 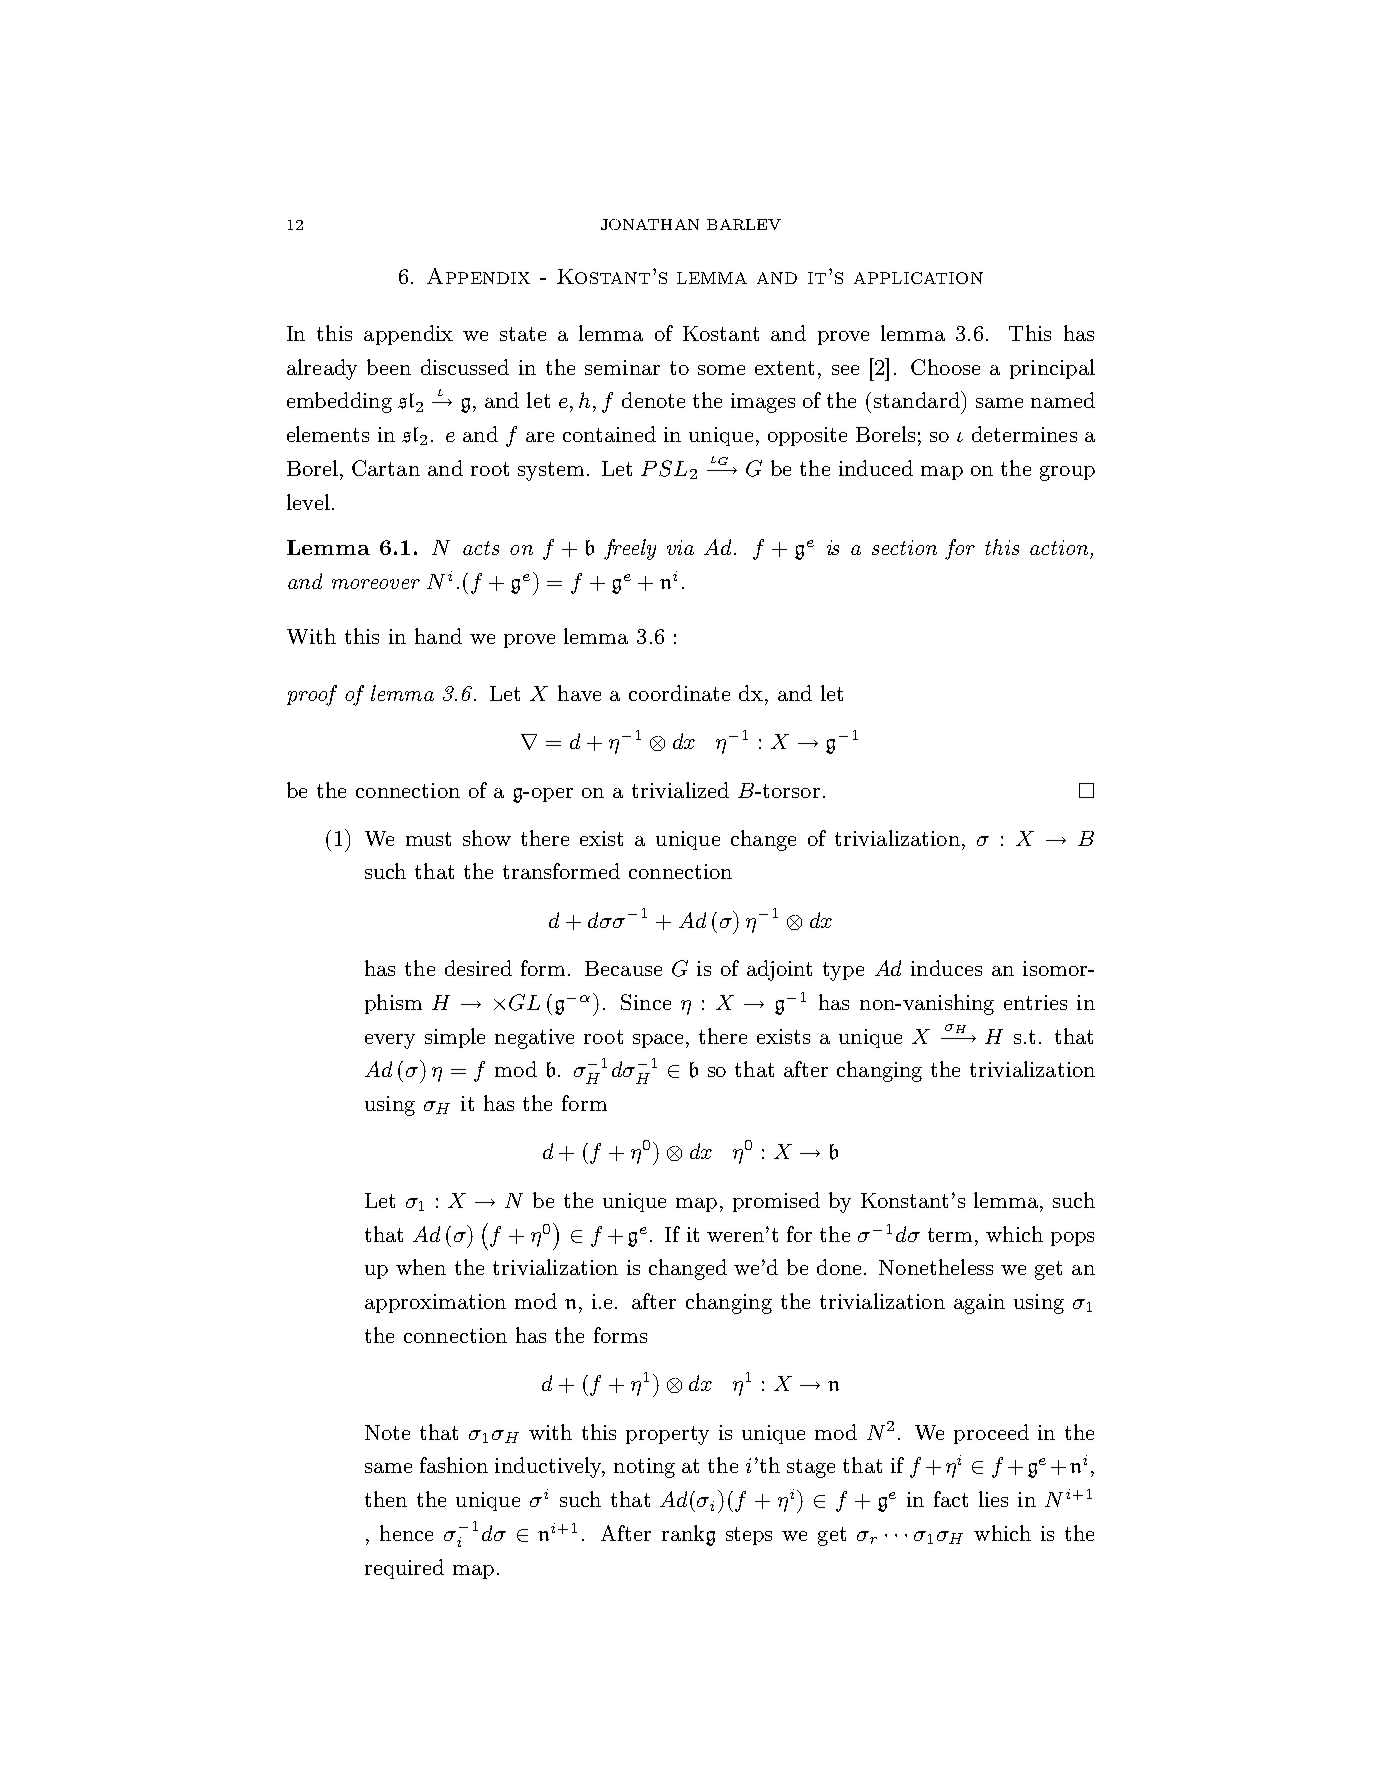 I want to click on entries, so click(x=1035, y=1002).
